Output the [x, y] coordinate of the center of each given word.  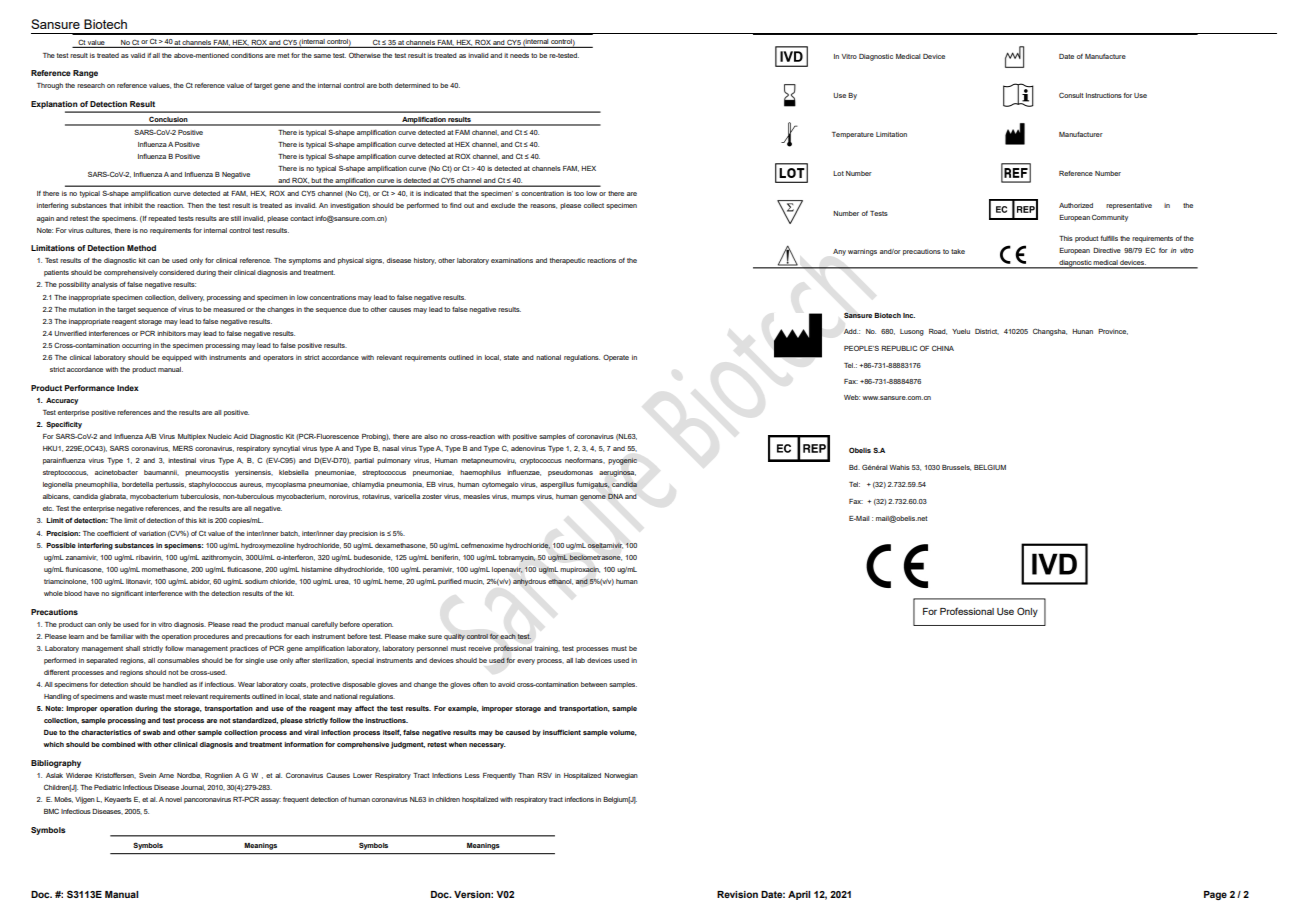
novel [173, 799]
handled [175, 684]
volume [623, 733]
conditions [247, 55]
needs [519, 55]
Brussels [956, 468]
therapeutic [567, 261]
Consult [1071, 95]
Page [1215, 895]
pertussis [171, 485]
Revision [737, 894]
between [594, 684]
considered [176, 272]
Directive [1107, 250]
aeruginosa [617, 473]
